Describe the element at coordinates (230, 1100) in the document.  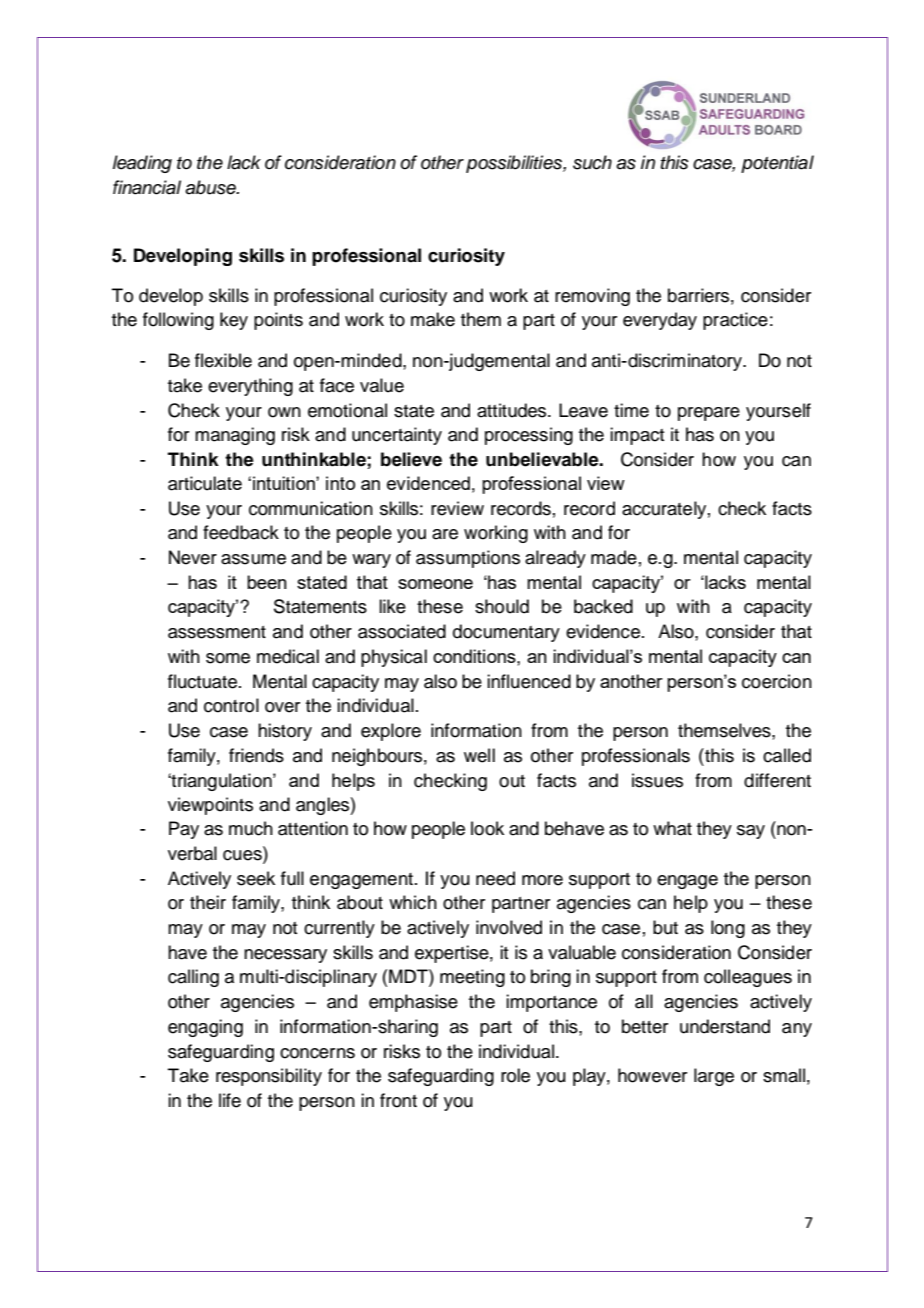
I see `life` at that location.
